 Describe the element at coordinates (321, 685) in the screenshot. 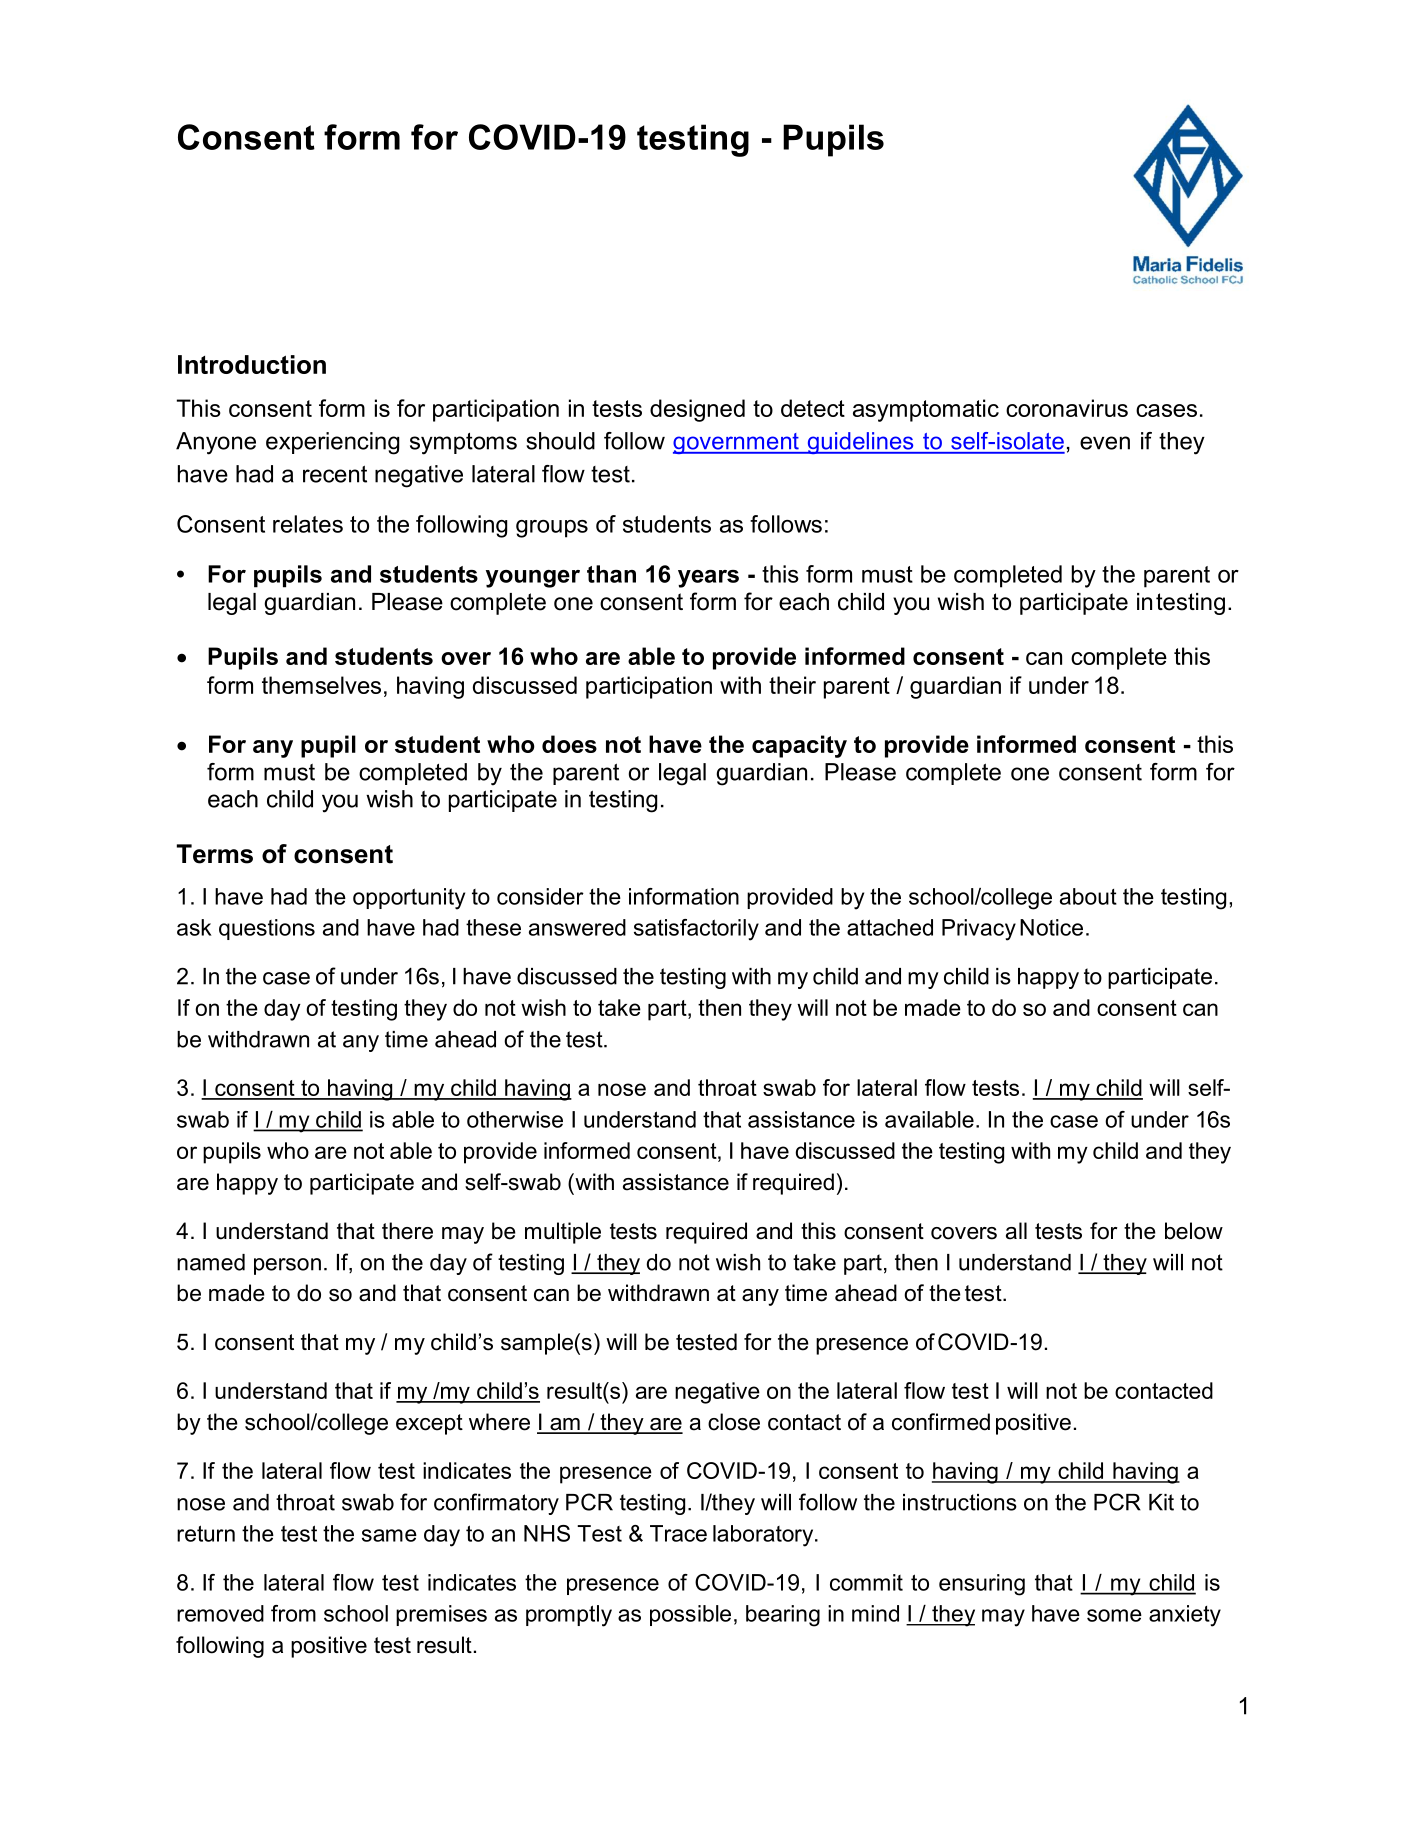

I see `themselves` at that location.
